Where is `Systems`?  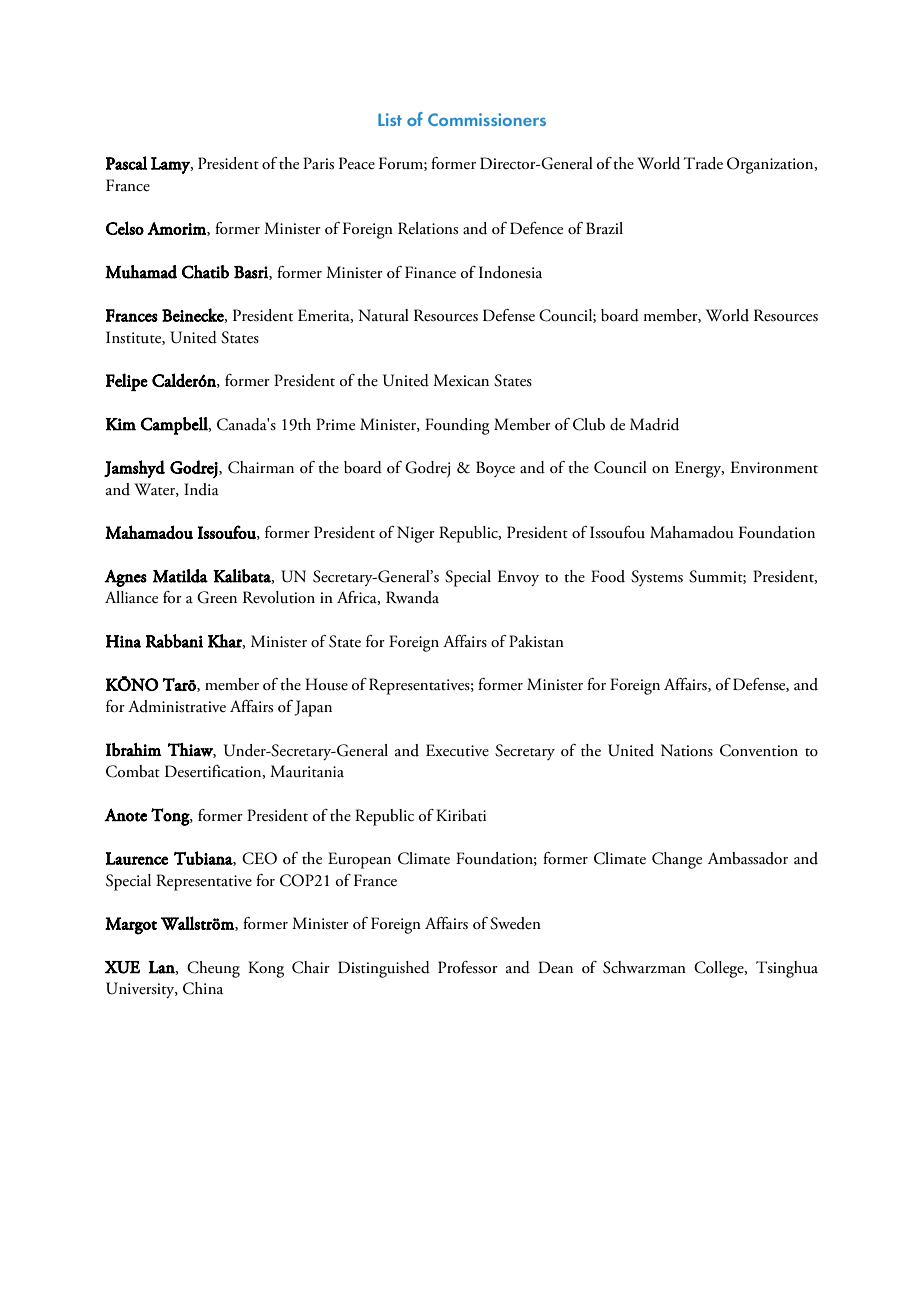
Systems is located at coordinates (657, 578).
